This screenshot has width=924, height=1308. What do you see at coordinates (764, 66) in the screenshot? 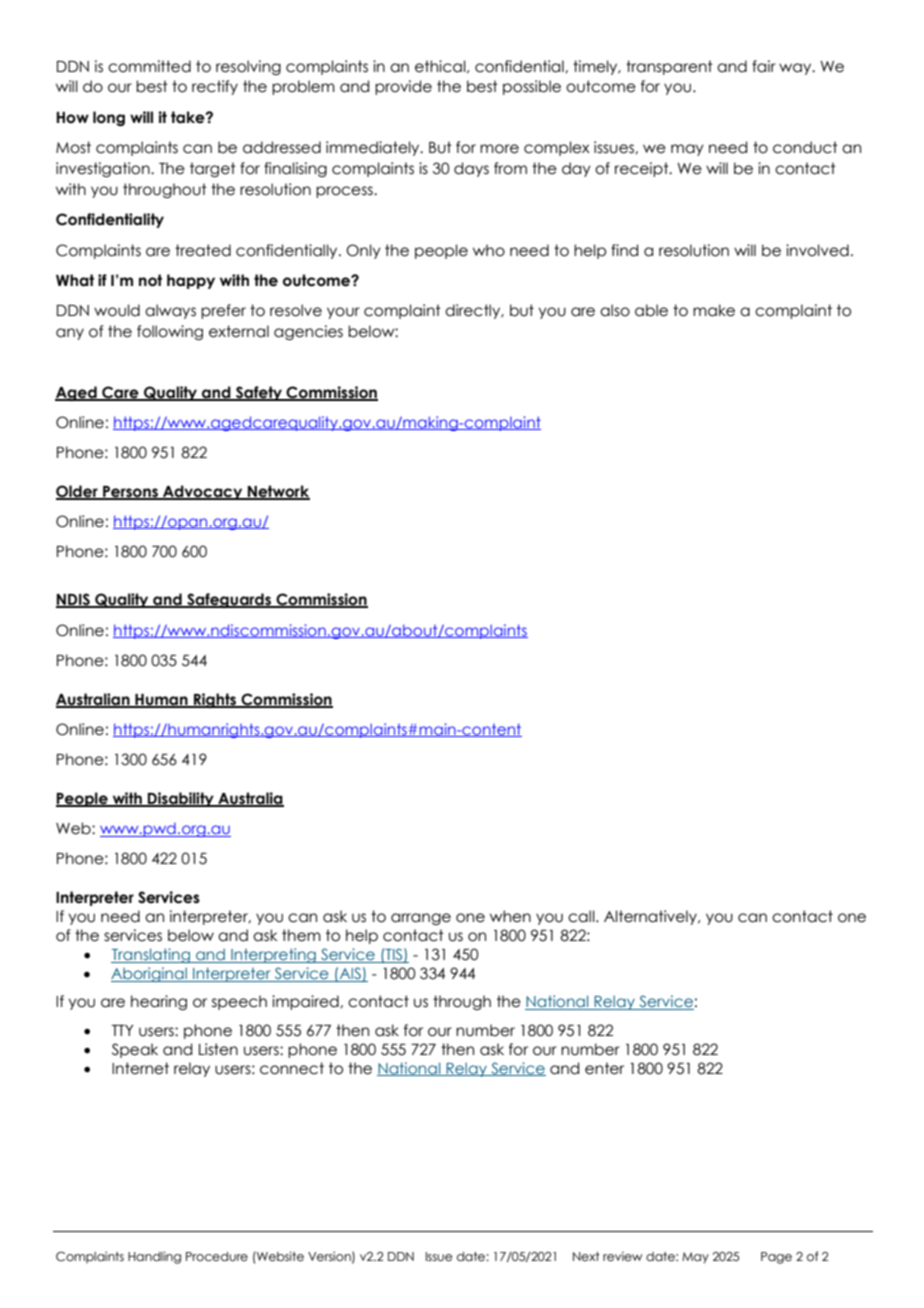
I see `fair` at bounding box center [764, 66].
